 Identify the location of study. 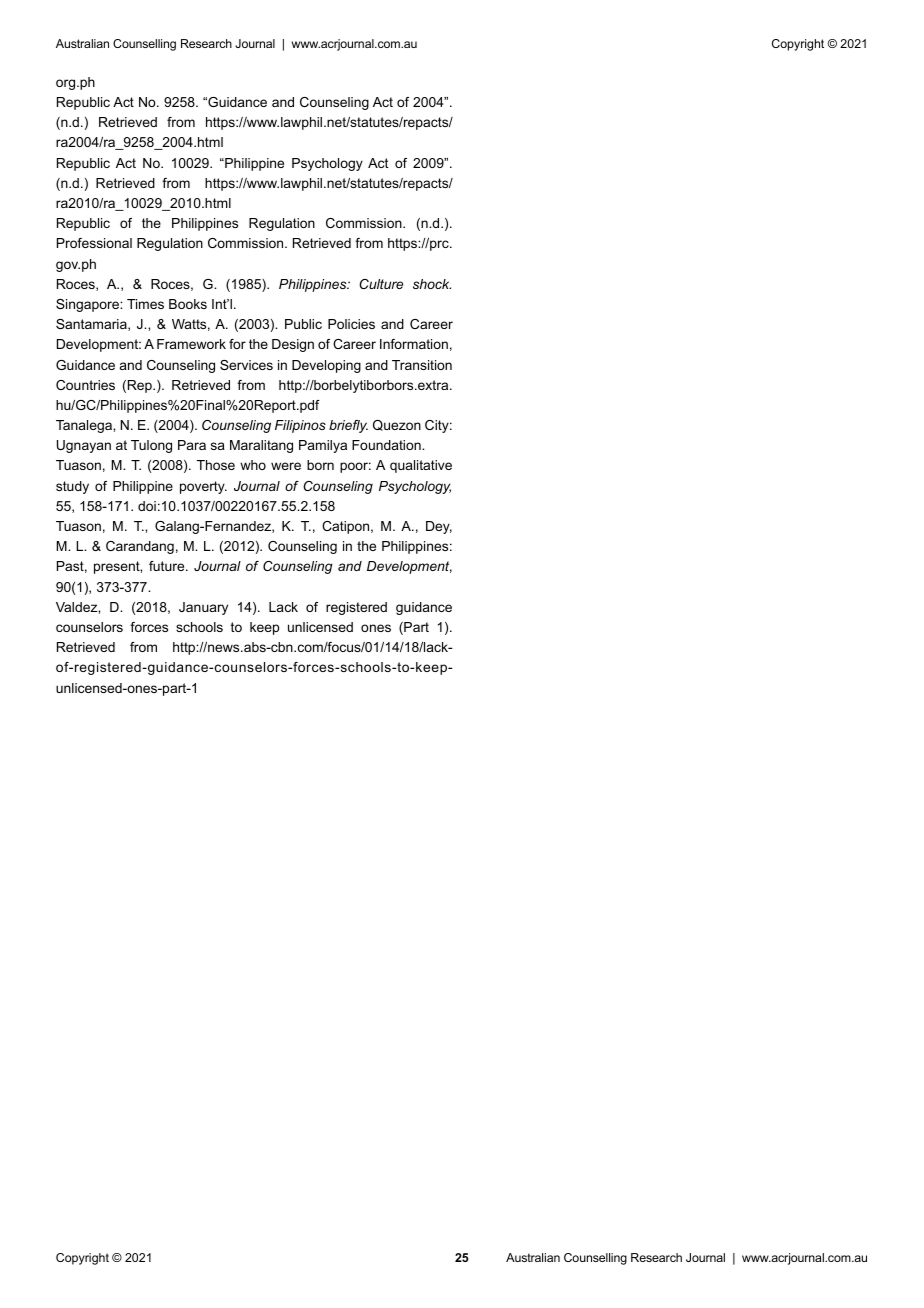
(72, 487).
